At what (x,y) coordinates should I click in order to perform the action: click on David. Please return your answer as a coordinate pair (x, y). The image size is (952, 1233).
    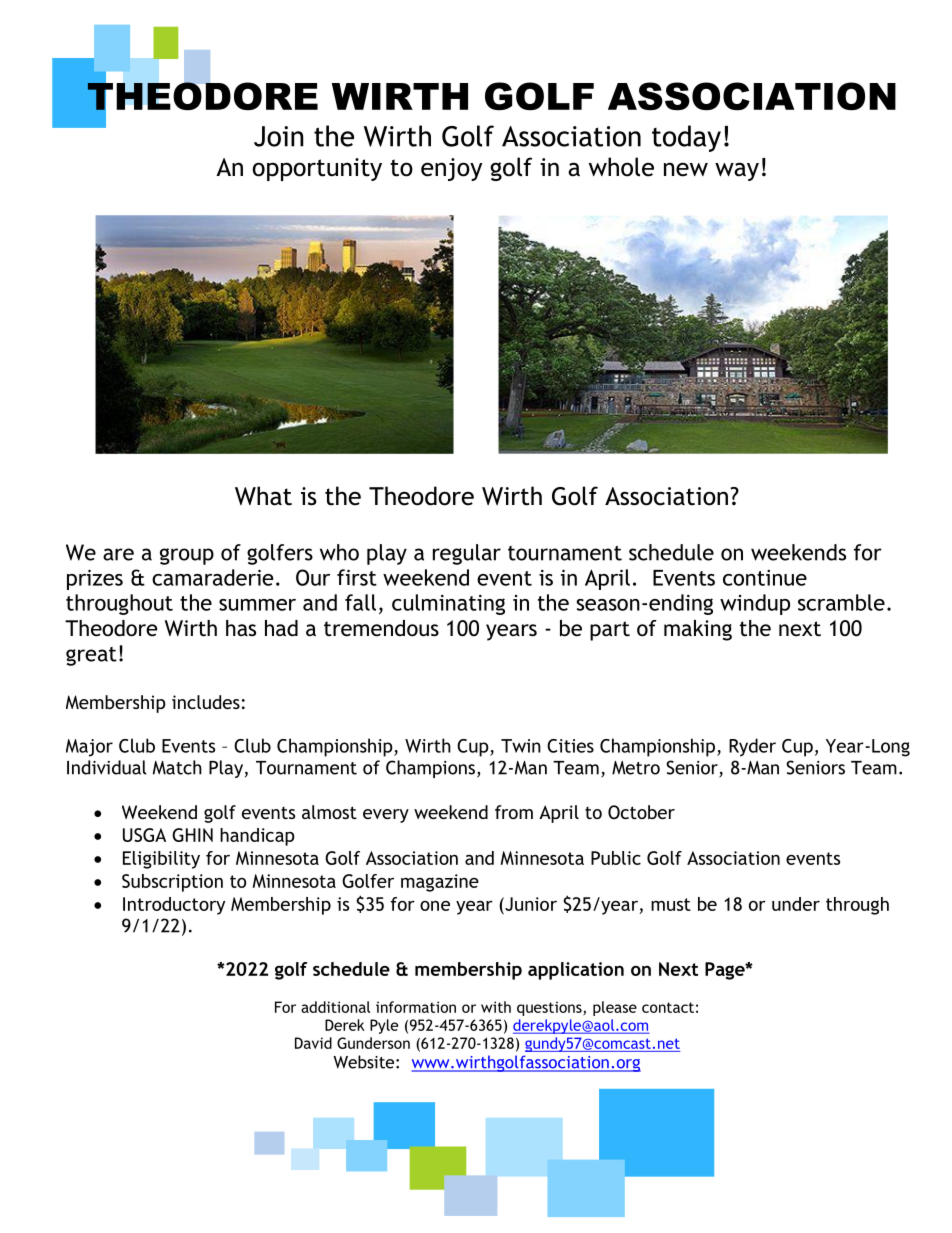
    Looking at the image, I should click on (313, 1043).
